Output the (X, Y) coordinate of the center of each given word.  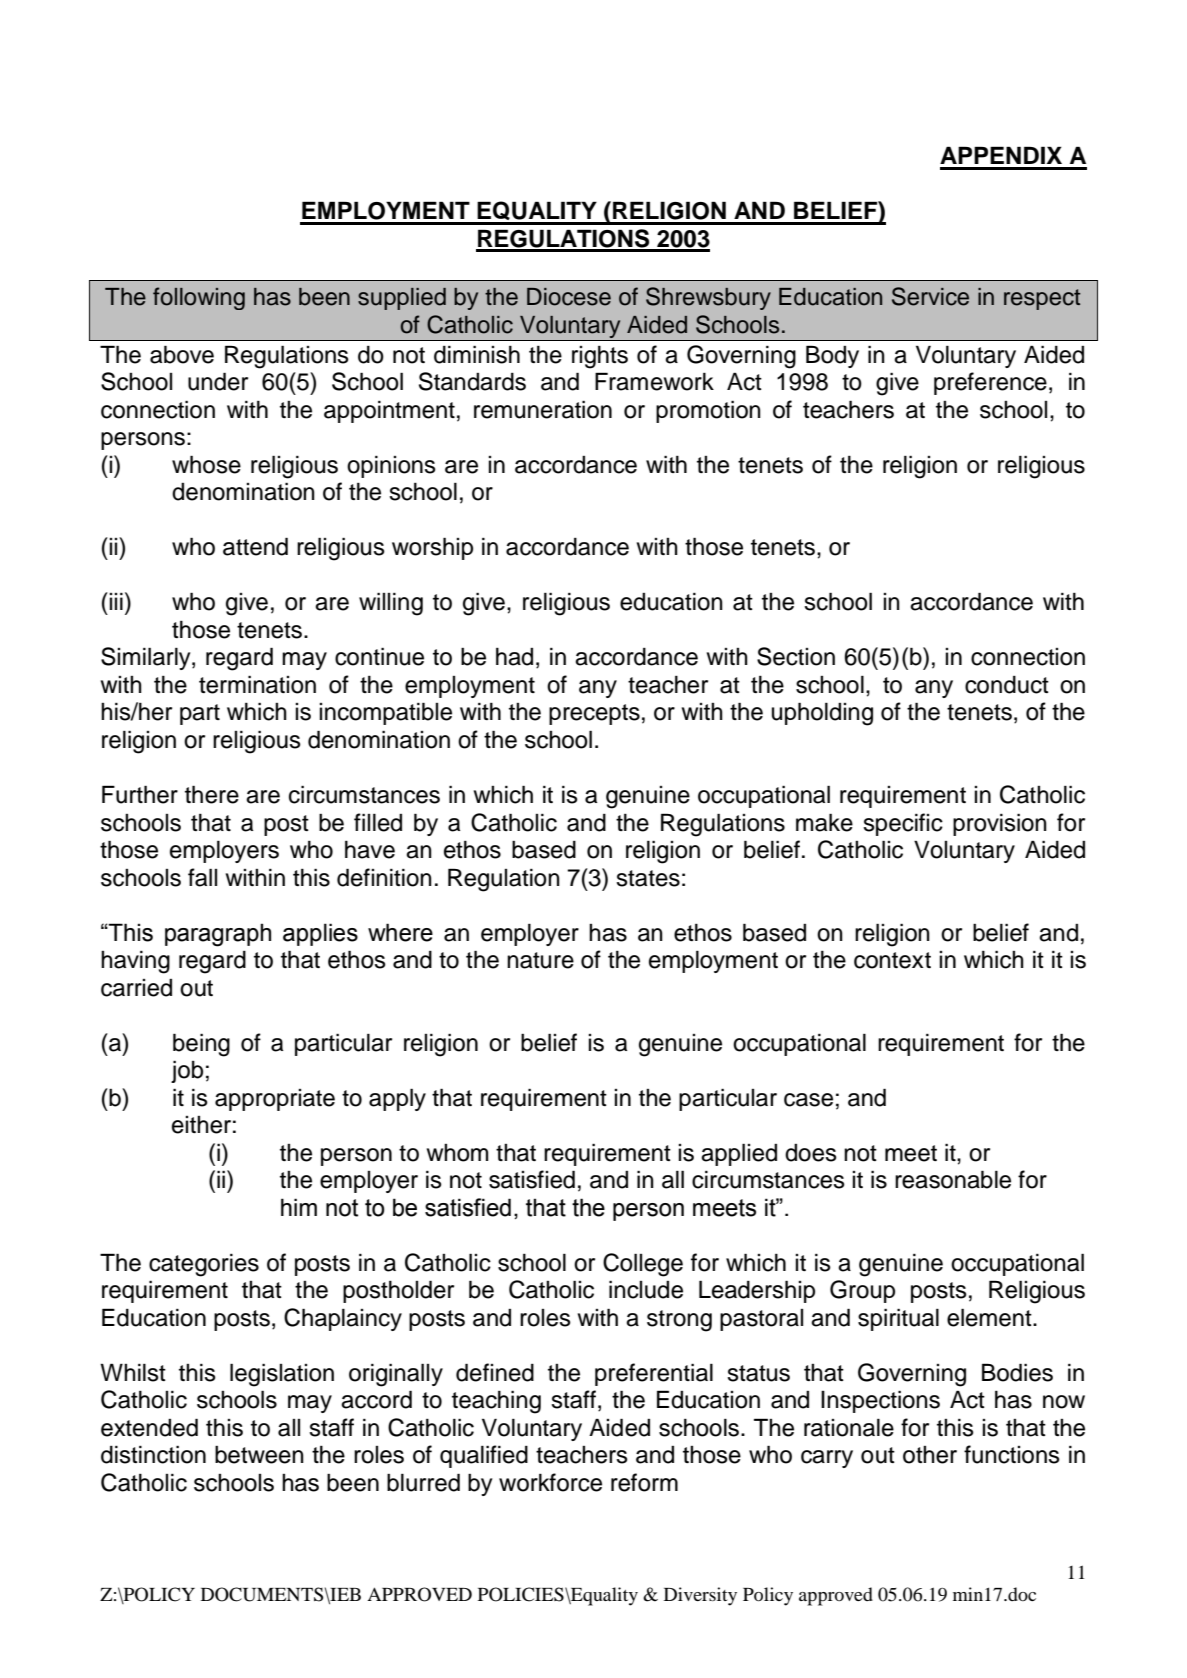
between (259, 1455)
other (930, 1455)
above (182, 354)
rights (600, 357)
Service (930, 296)
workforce (550, 1482)
